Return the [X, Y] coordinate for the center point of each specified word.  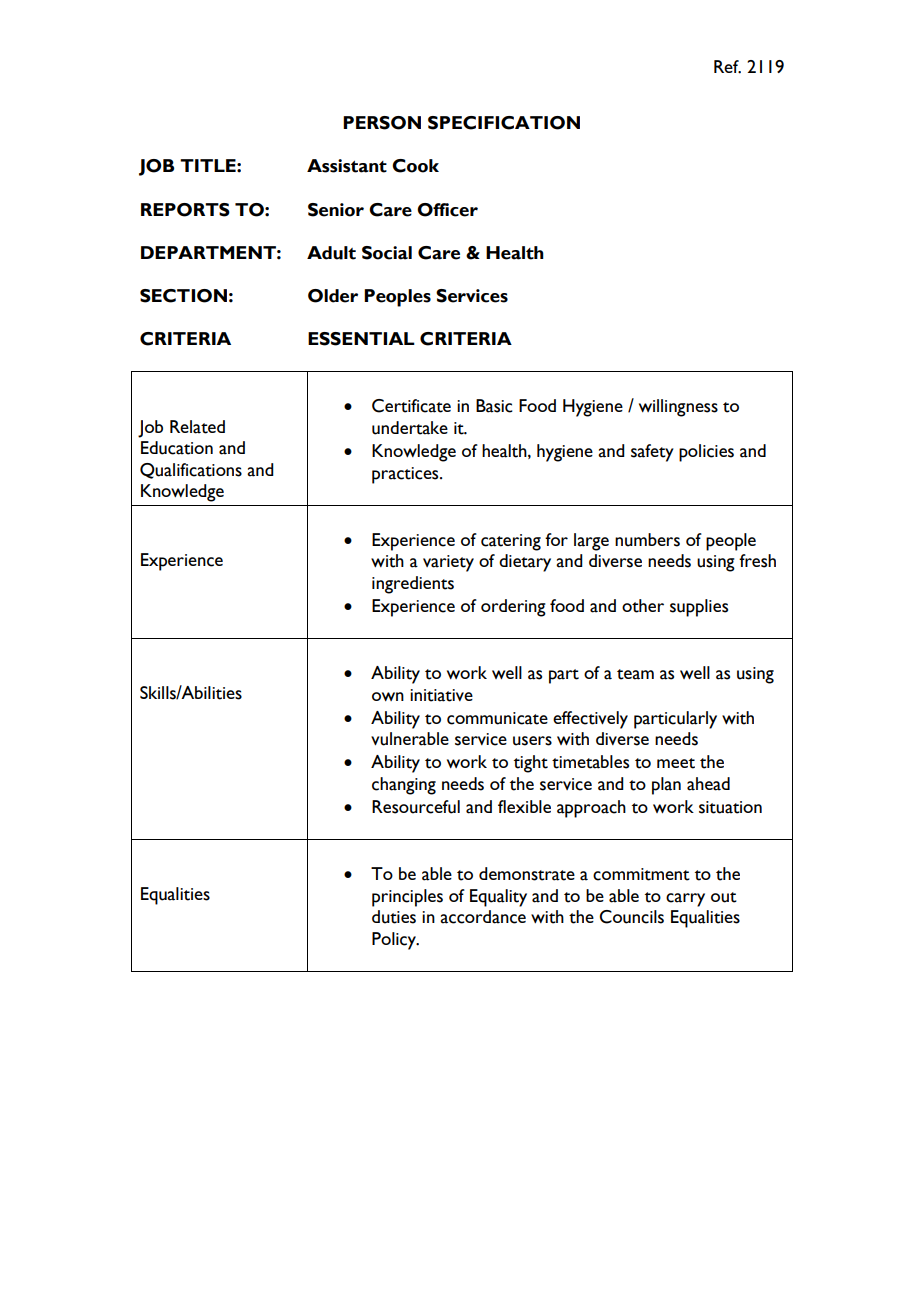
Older [333, 296]
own [388, 696]
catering [511, 542]
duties [394, 917]
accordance [483, 917]
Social [387, 253]
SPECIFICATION [504, 123]
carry [685, 900]
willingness [678, 408]
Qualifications [191, 471]
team [635, 674]
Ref [727, 67]
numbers [647, 540]
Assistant [347, 166]
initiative [441, 695]
